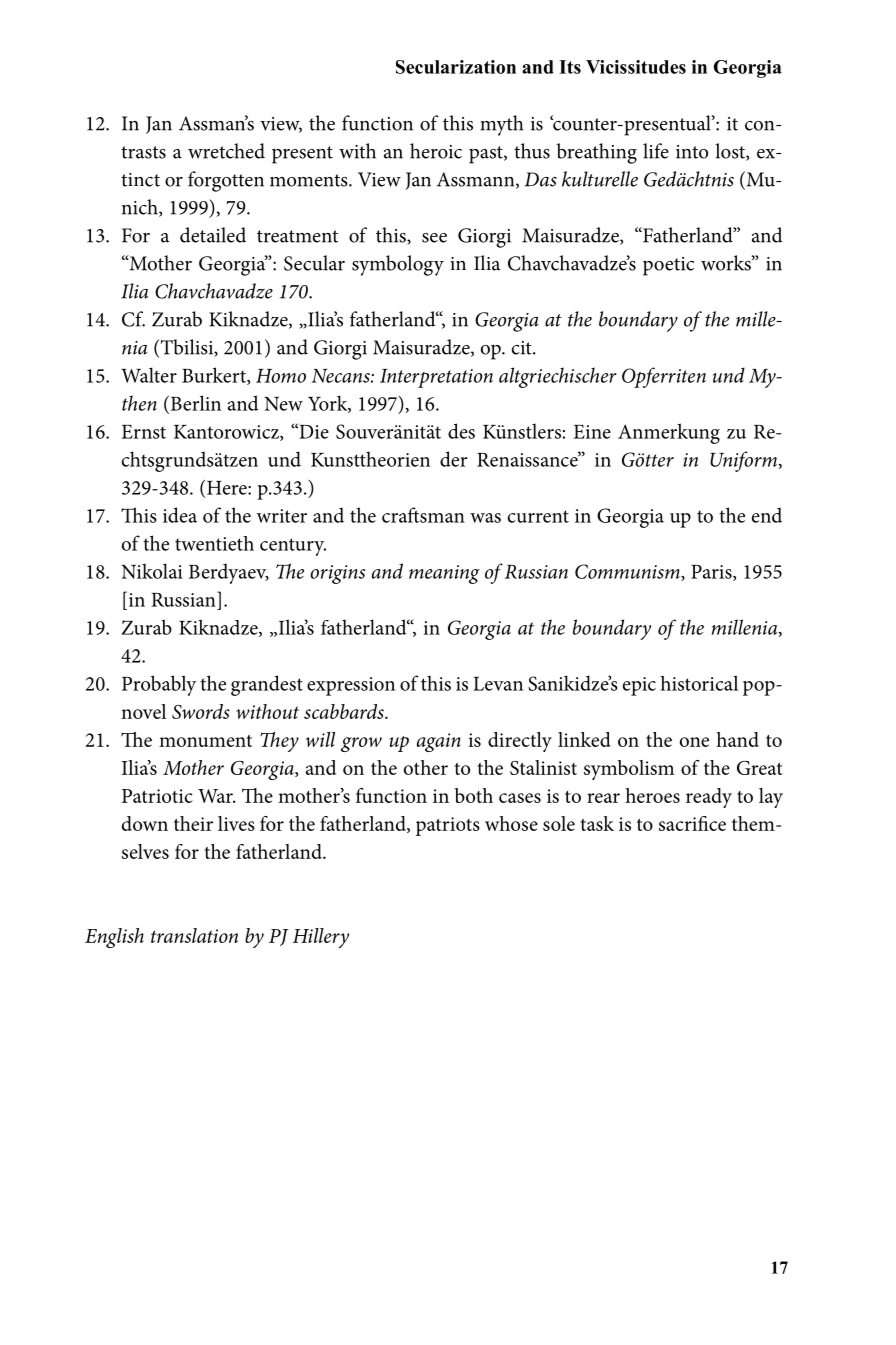  What do you see at coordinates (226, 151) in the screenshot?
I see `wretched` at bounding box center [226, 151].
